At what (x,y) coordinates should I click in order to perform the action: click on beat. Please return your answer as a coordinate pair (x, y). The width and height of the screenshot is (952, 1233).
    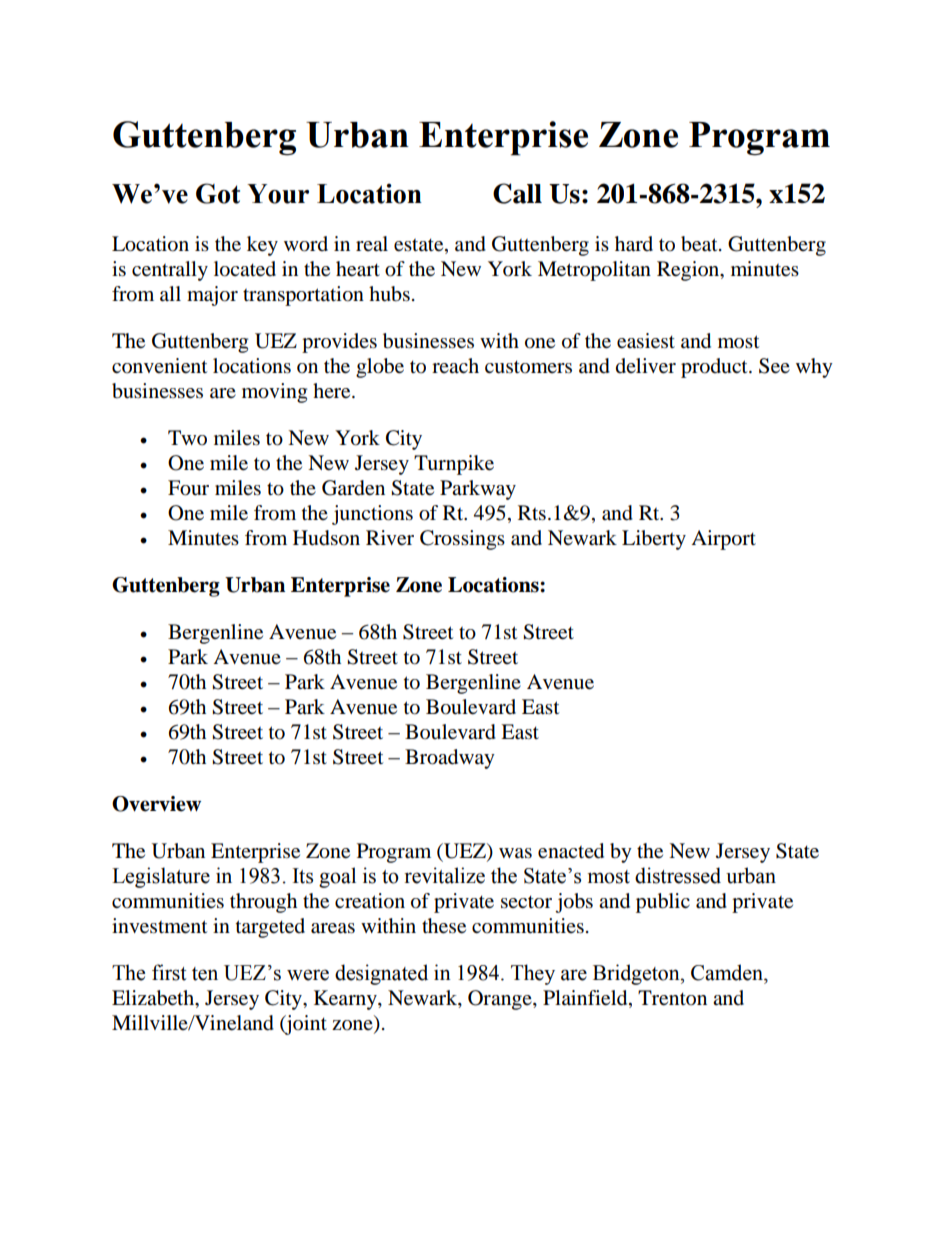
    Looking at the image, I should click on (700, 244).
